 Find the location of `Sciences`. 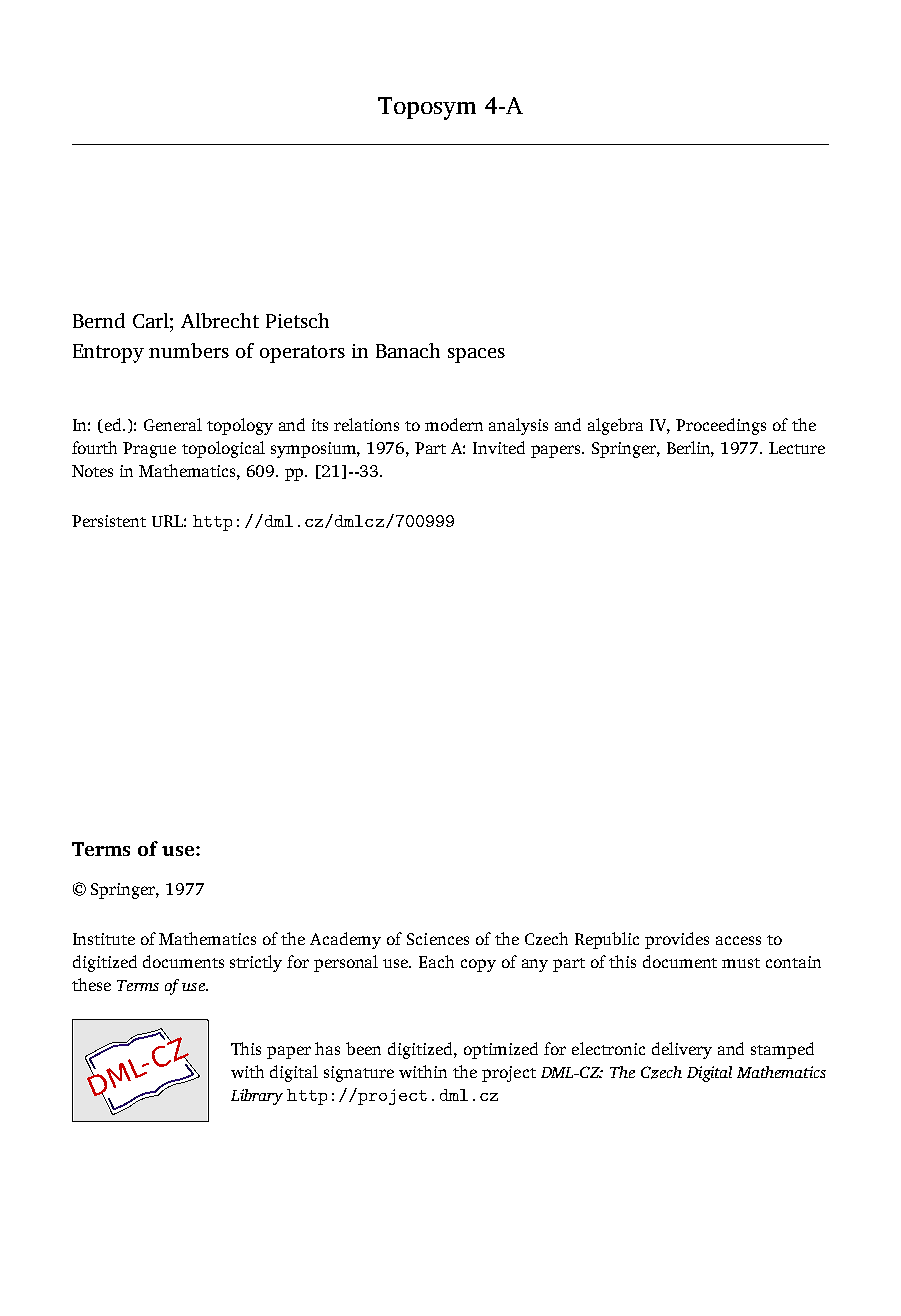

Sciences is located at coordinates (438, 939).
